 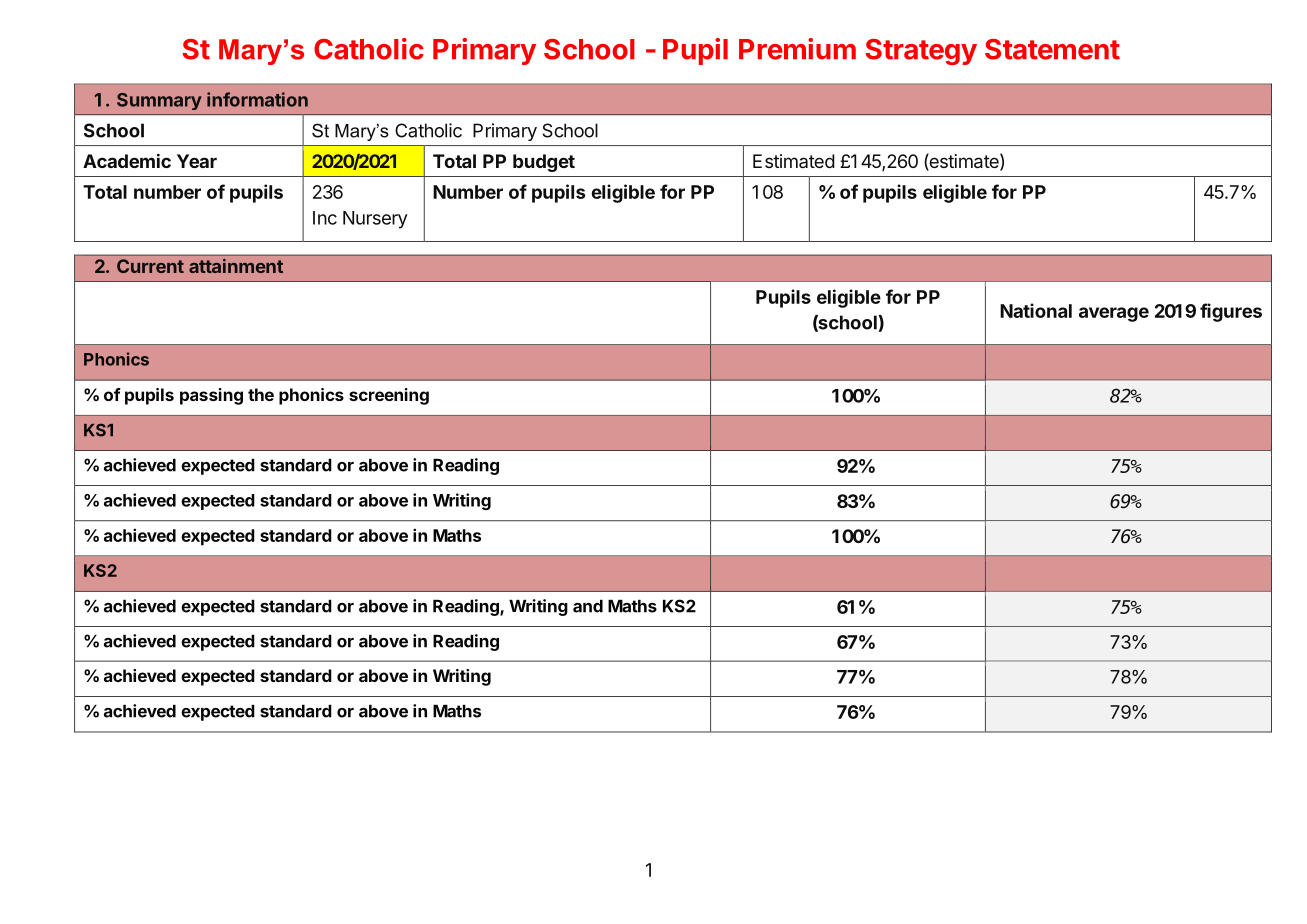 I want to click on Year, so click(x=197, y=161).
